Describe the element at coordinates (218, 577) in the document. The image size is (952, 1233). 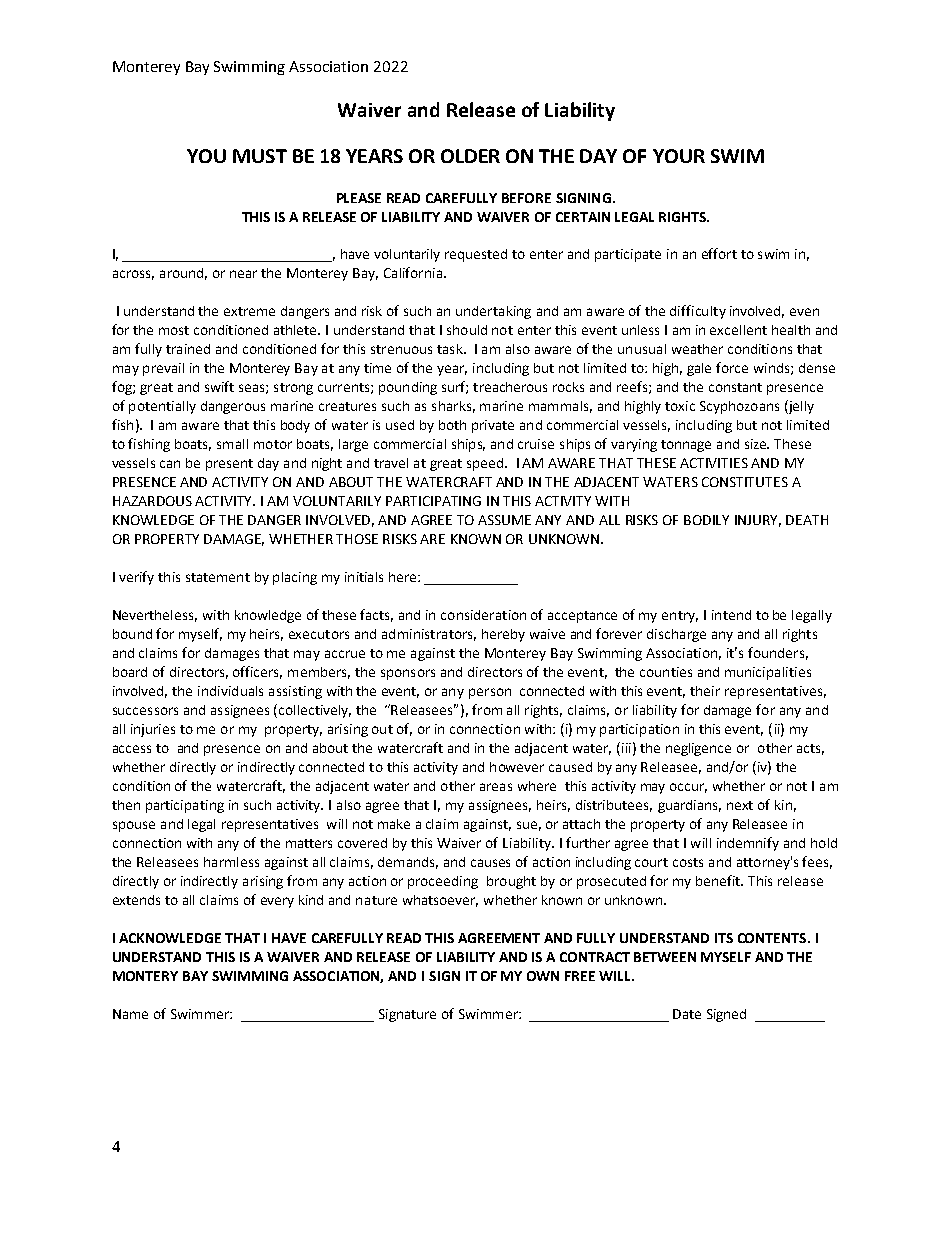
I see `statement` at that location.
